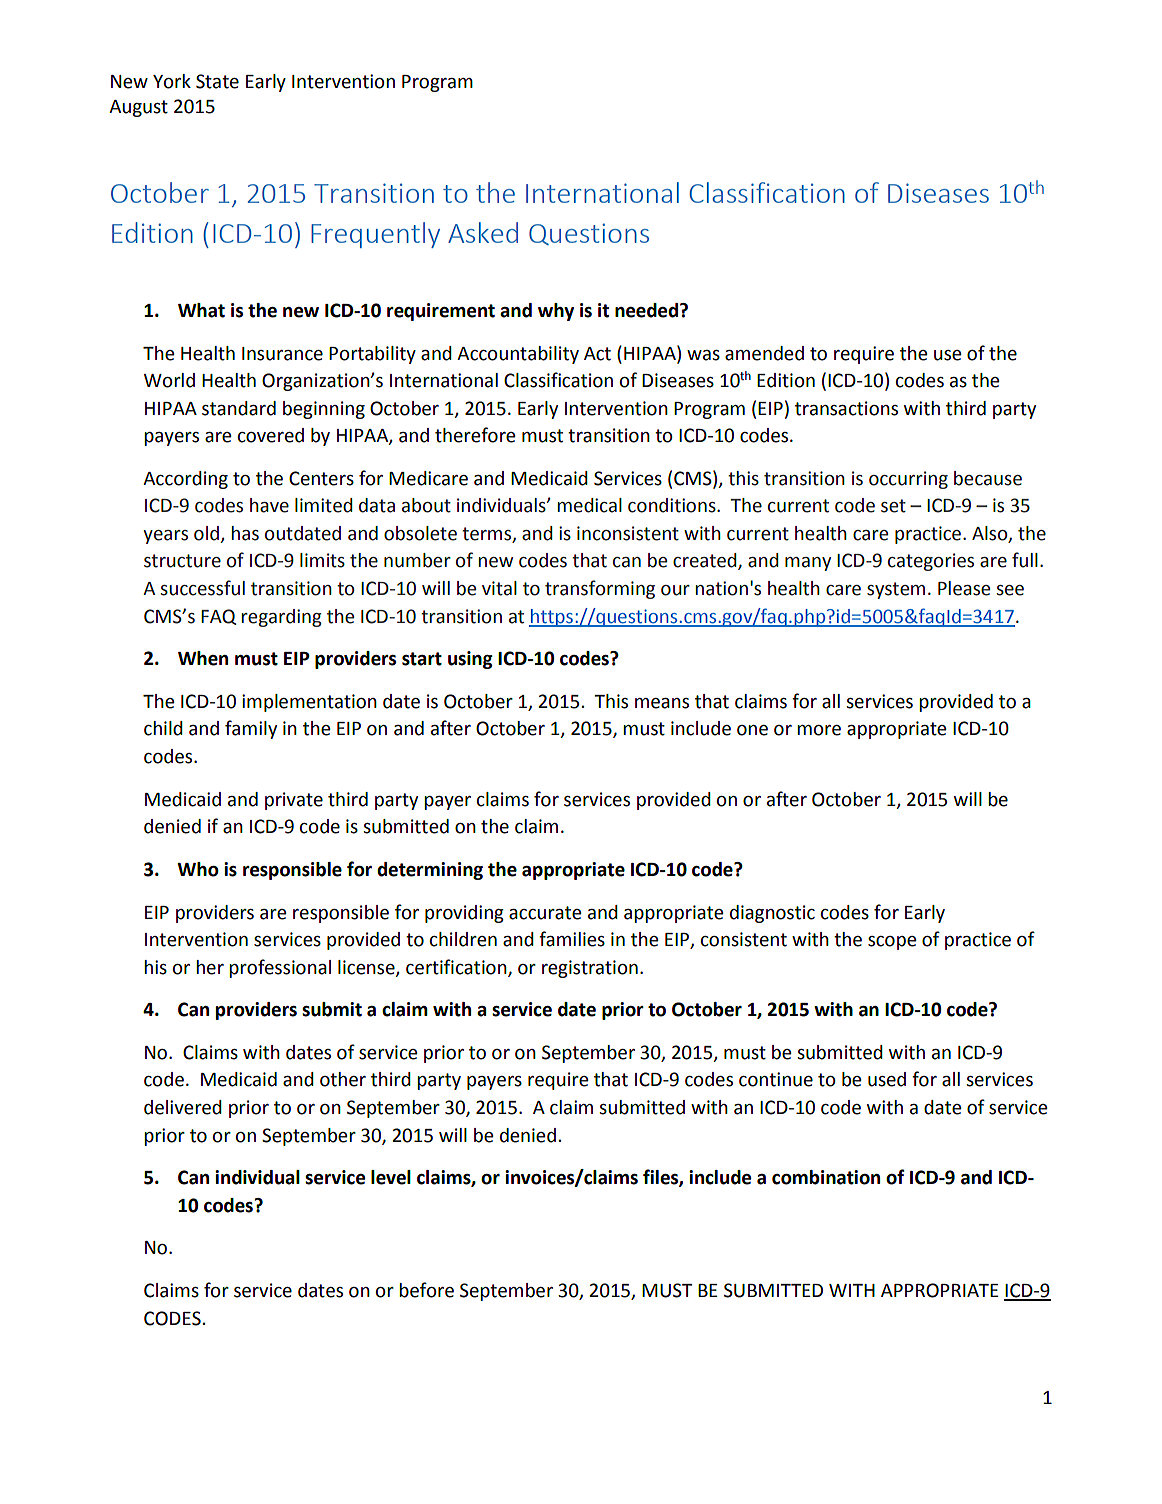 The height and width of the screenshot is (1504, 1162). What do you see at coordinates (764, 353) in the screenshot?
I see `amended` at bounding box center [764, 353].
